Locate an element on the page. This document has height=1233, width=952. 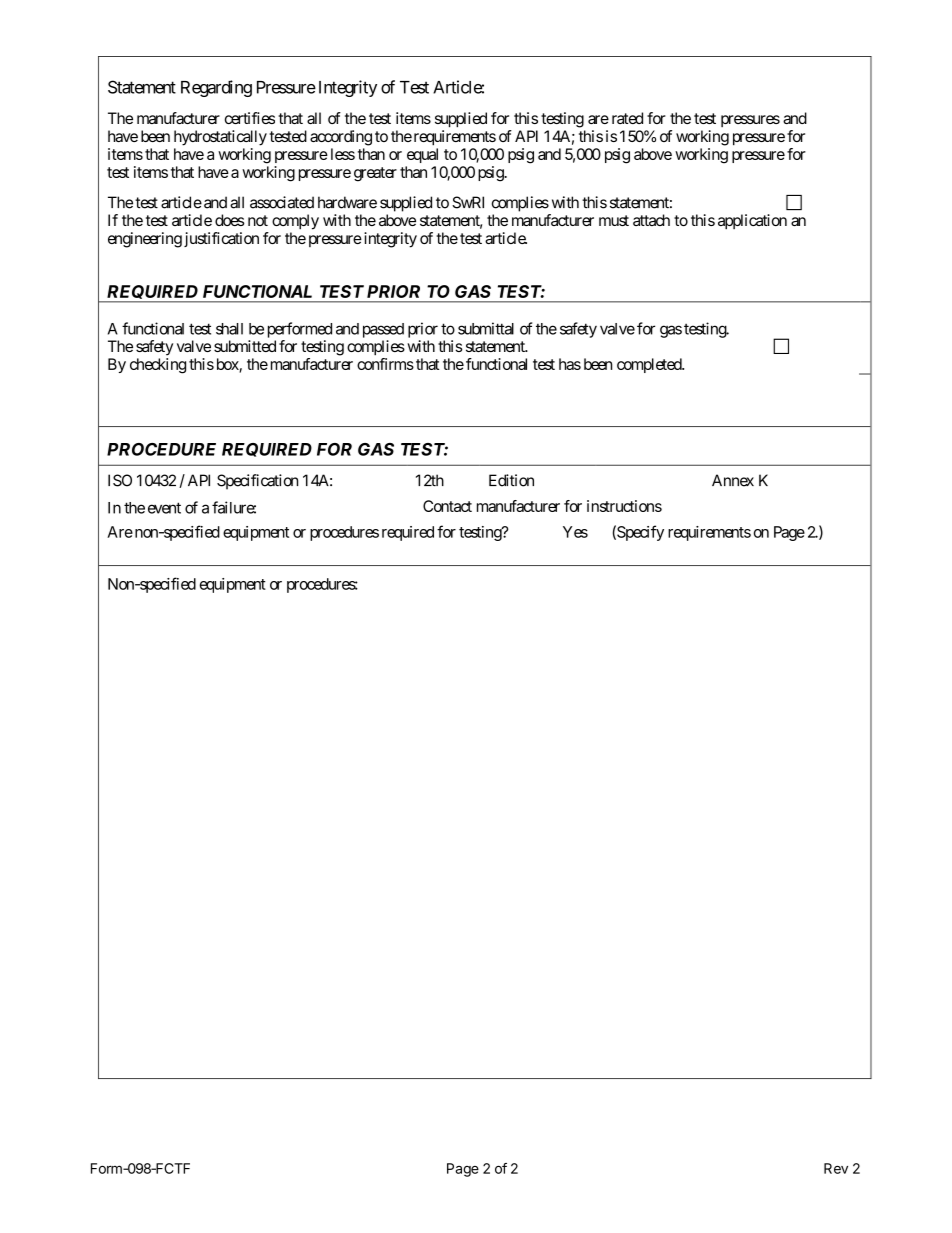
Regarding is located at coordinates (216, 88).
